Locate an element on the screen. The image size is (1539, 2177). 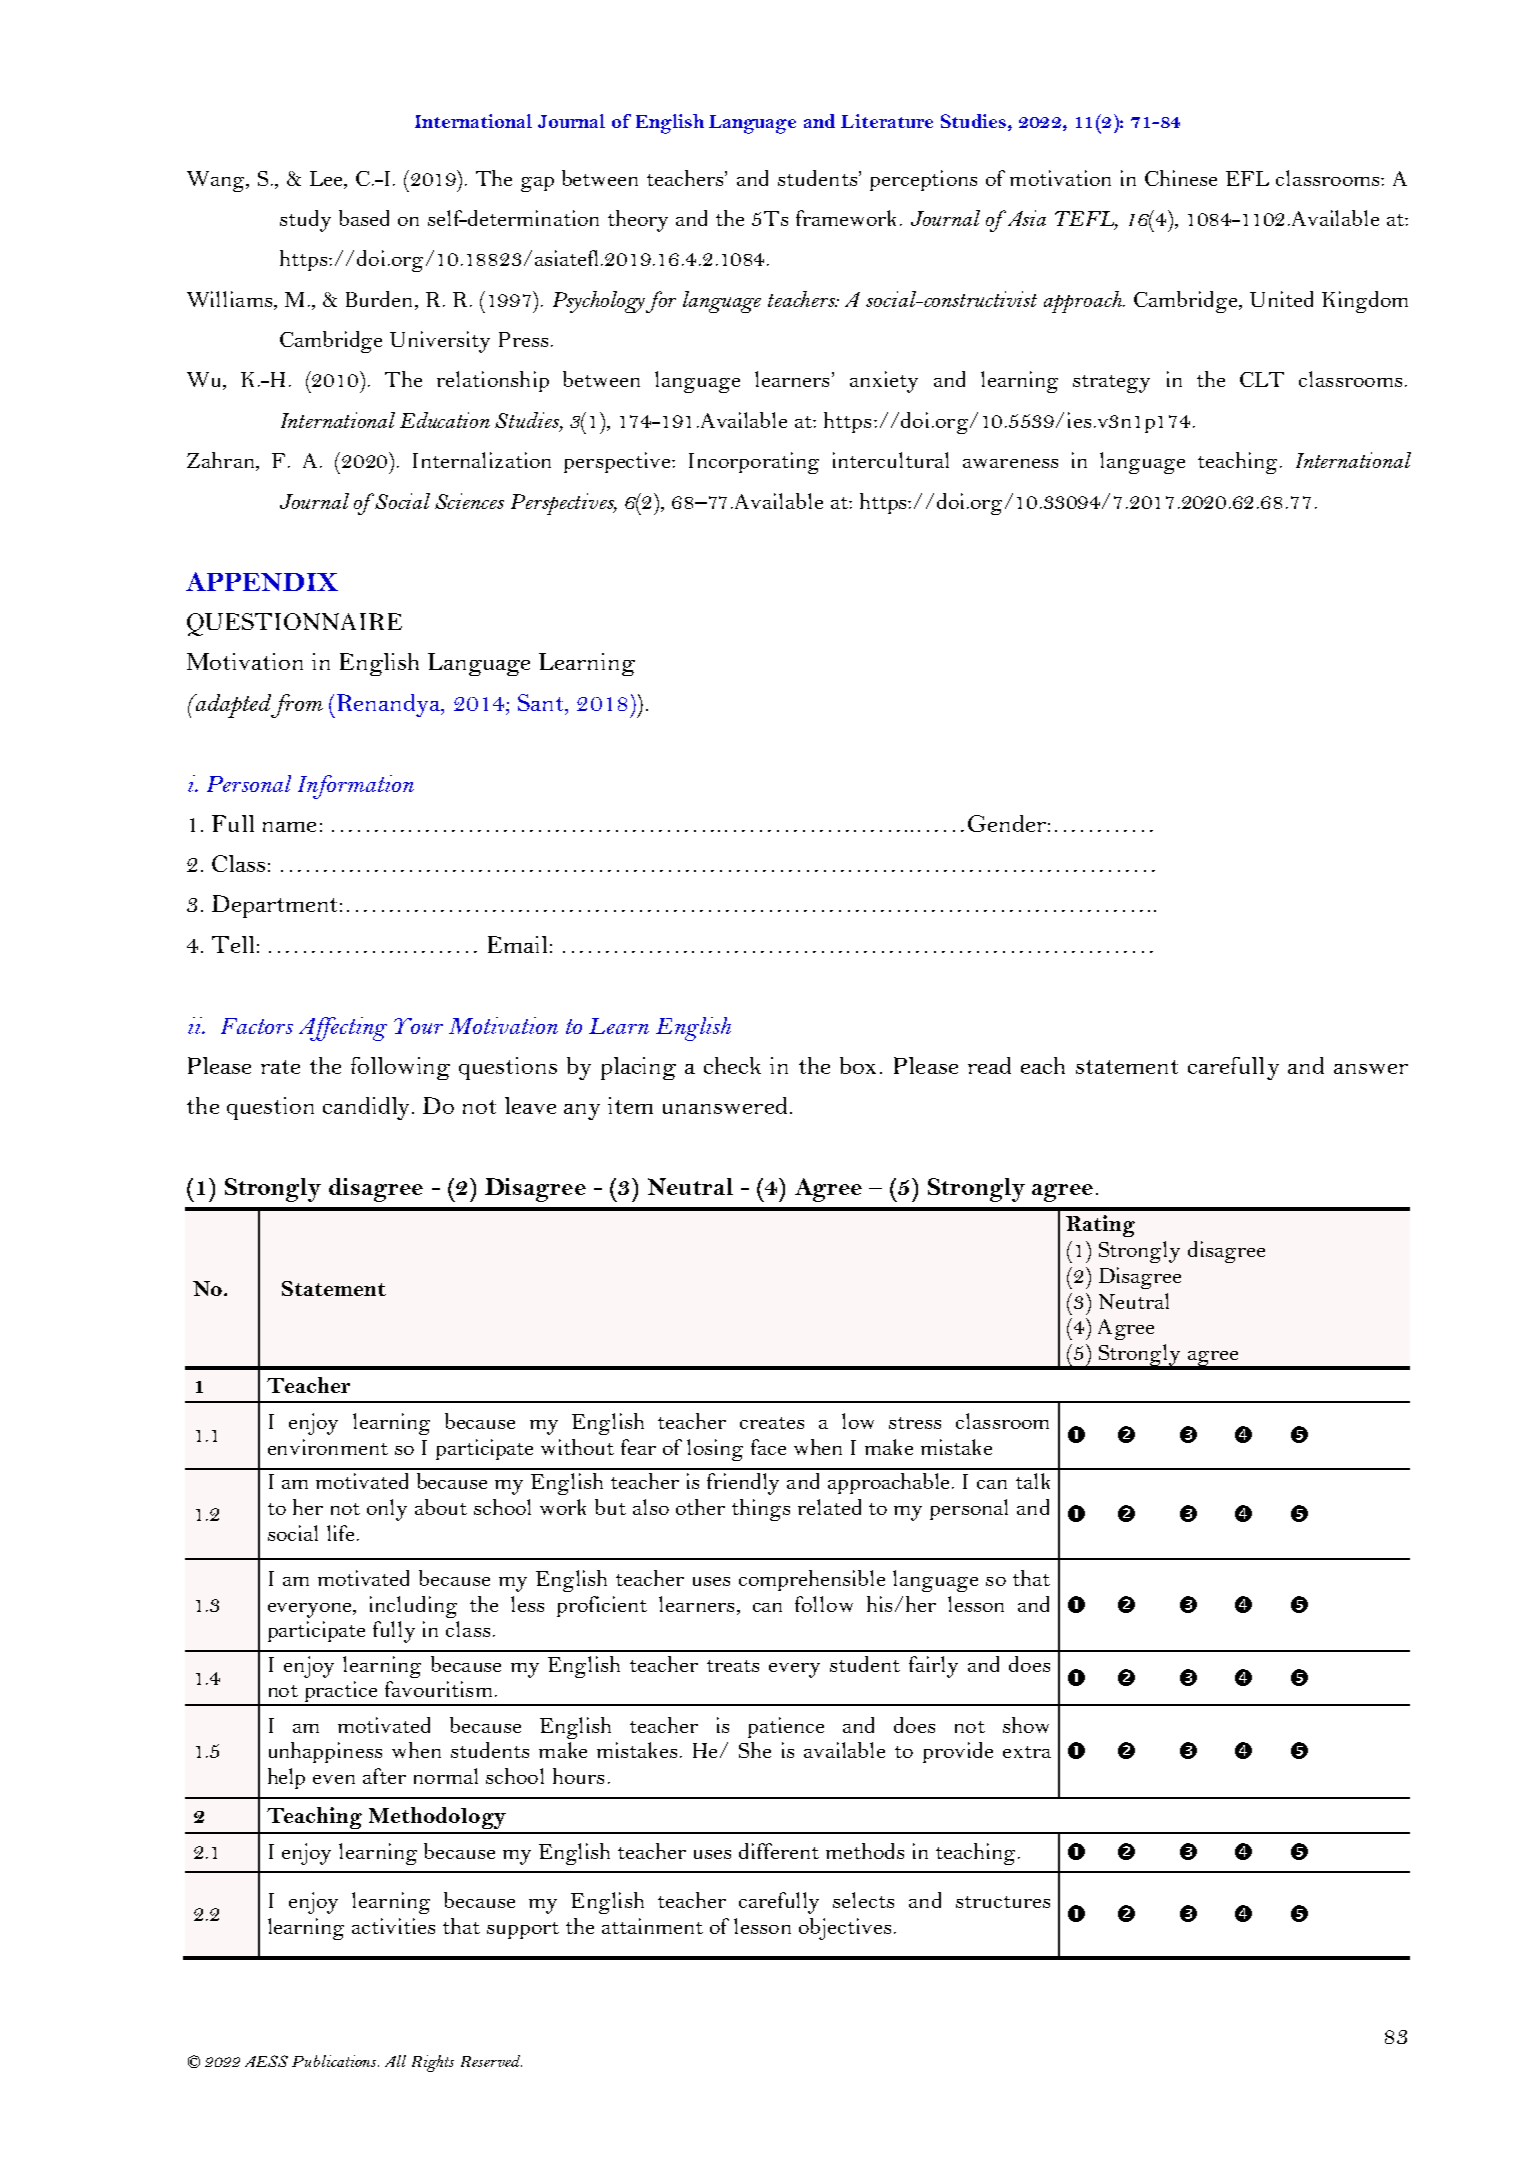
Information is located at coordinates (356, 787).
